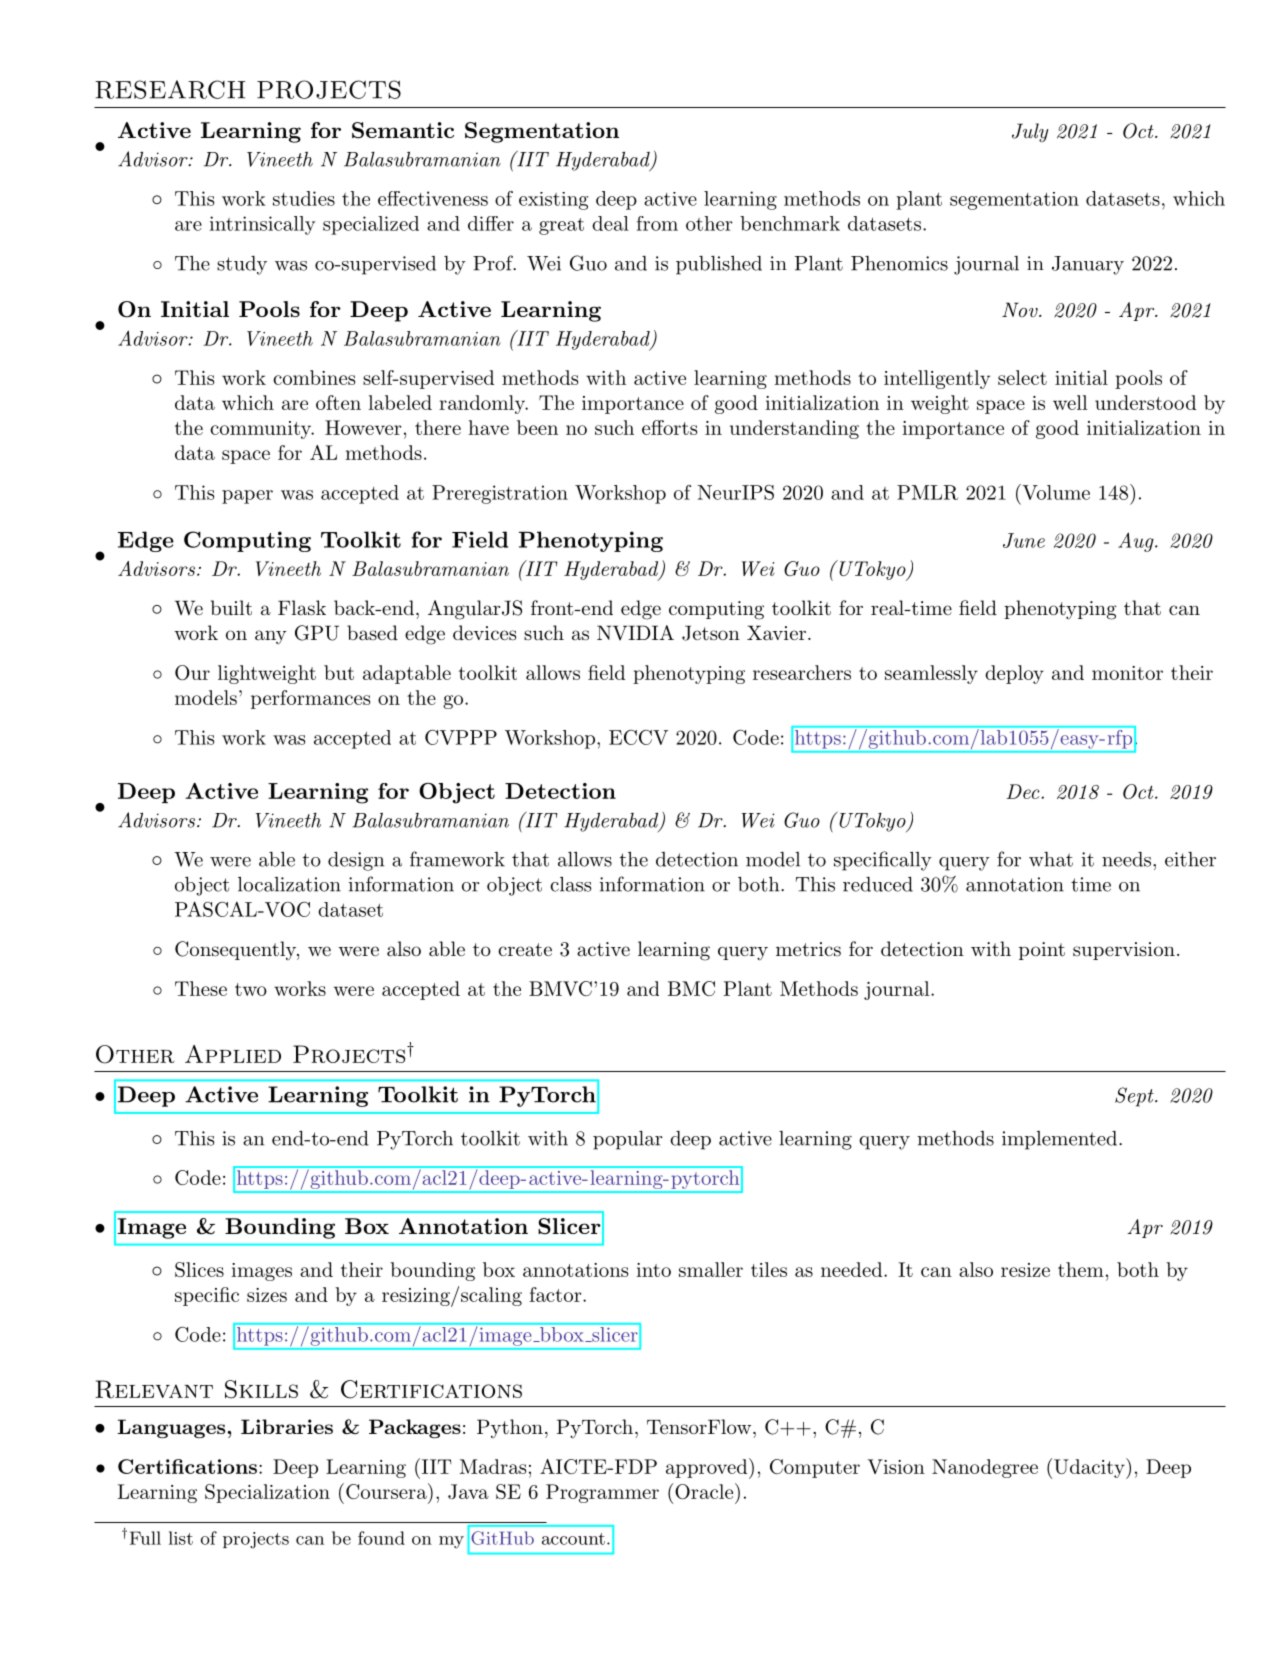 The height and width of the screenshot is (1659, 1282). Describe the element at coordinates (267, 1493) in the screenshot. I see `Specialization` at that location.
